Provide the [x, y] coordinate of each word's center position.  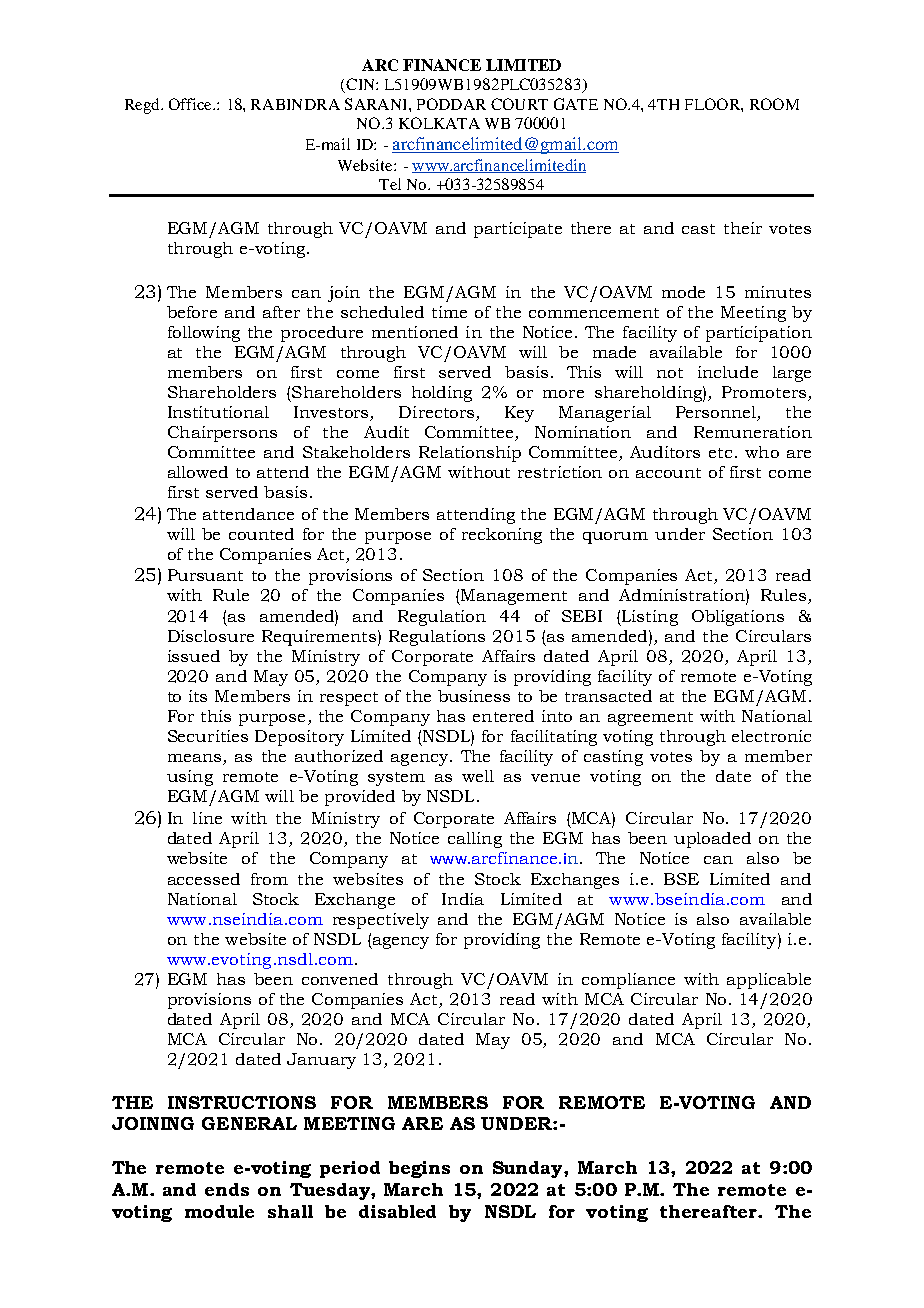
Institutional [218, 412]
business [474, 696]
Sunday [529, 1169]
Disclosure [211, 636]
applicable [769, 981]
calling [475, 840]
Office [191, 104]
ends [227, 1189]
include [728, 372]
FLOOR [713, 104]
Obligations [738, 618]
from [269, 879]
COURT [519, 104]
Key [519, 414]
